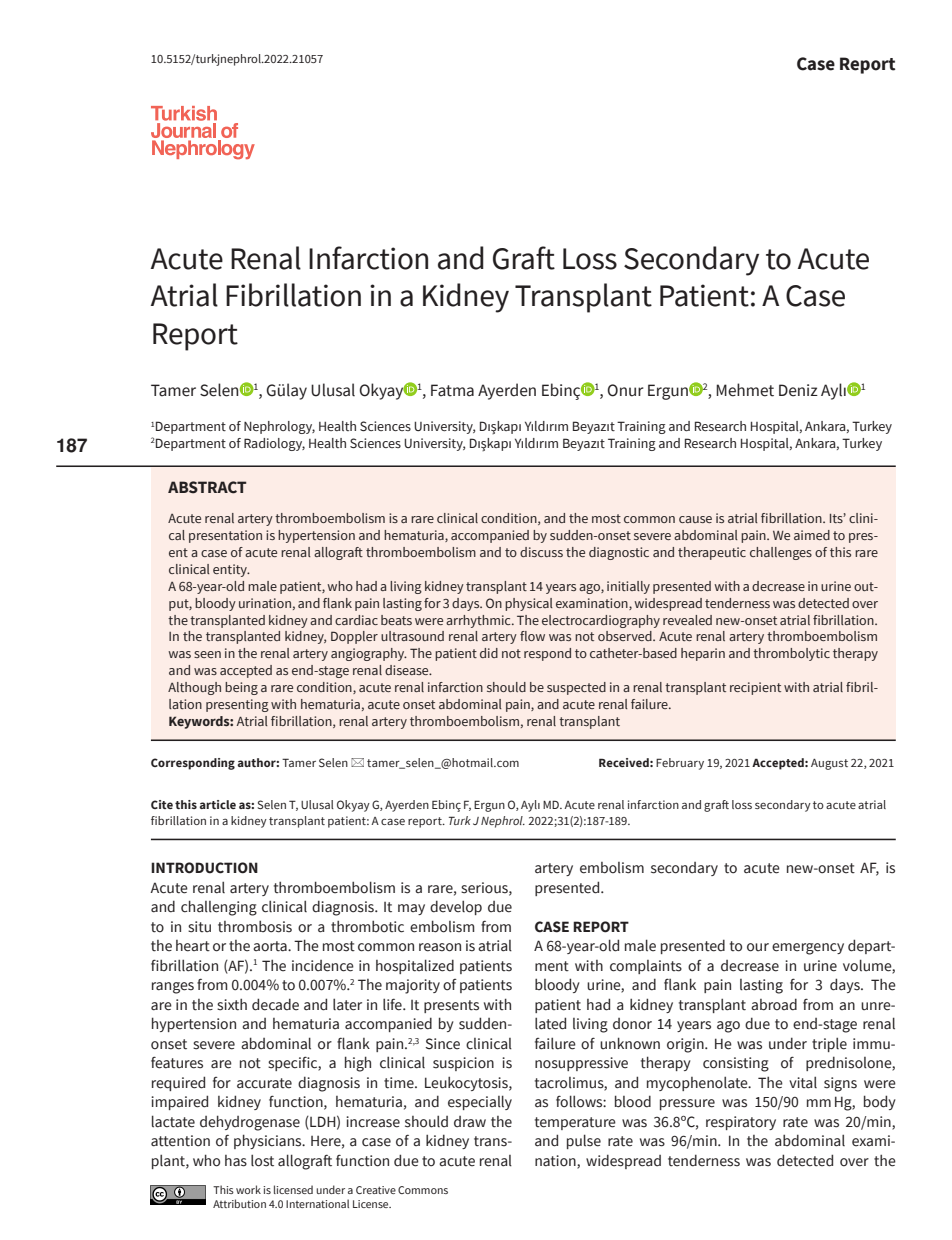 This screenshot has width=952, height=1240. I want to click on work, so click(248, 1189).
